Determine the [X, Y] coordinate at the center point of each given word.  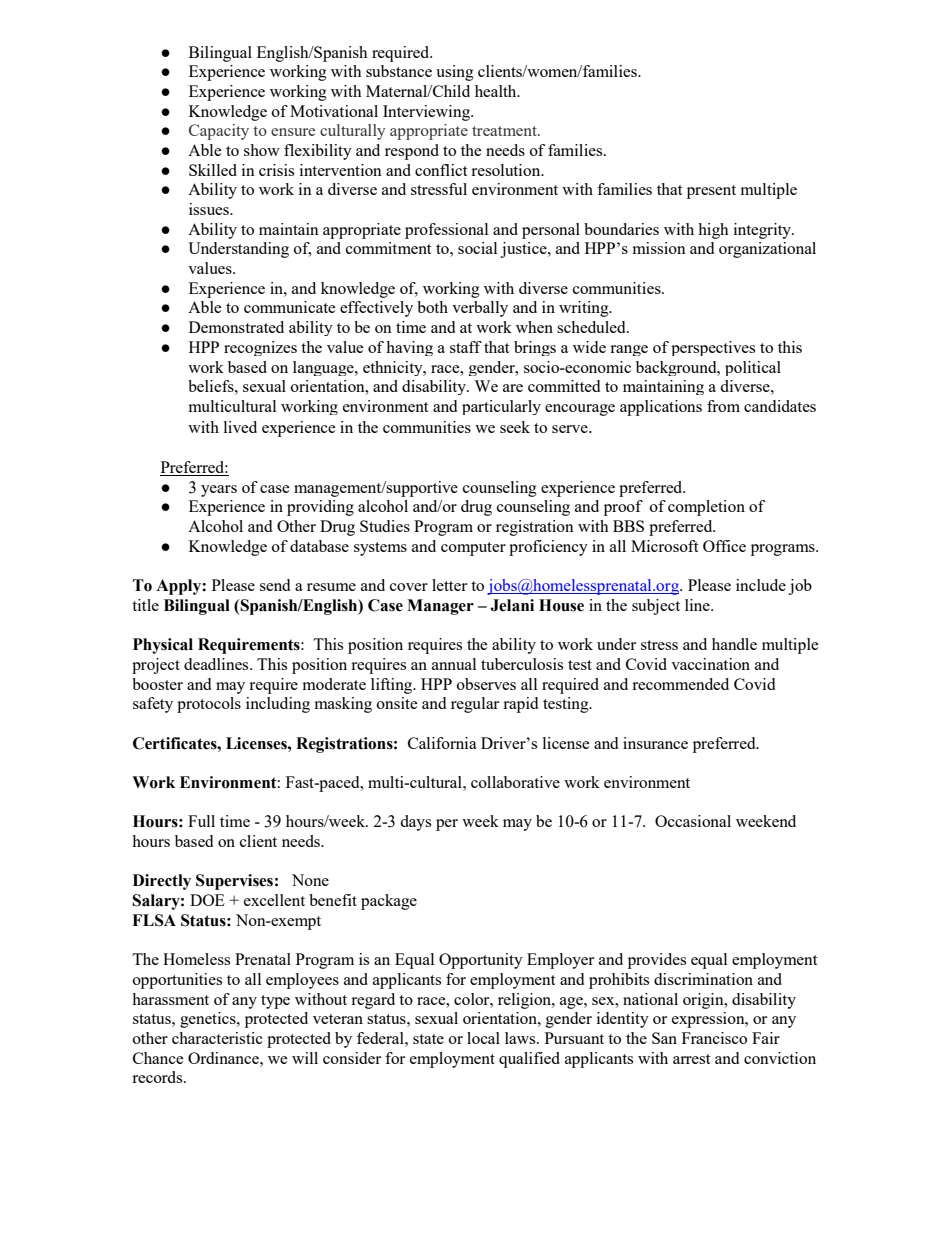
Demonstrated [236, 327]
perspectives [713, 348]
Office [724, 546]
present [711, 192]
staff [466, 347]
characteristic [217, 1038]
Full [201, 821]
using [455, 73]
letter [449, 585]
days [415, 823]
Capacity [219, 132]
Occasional [693, 821]
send [275, 585]
